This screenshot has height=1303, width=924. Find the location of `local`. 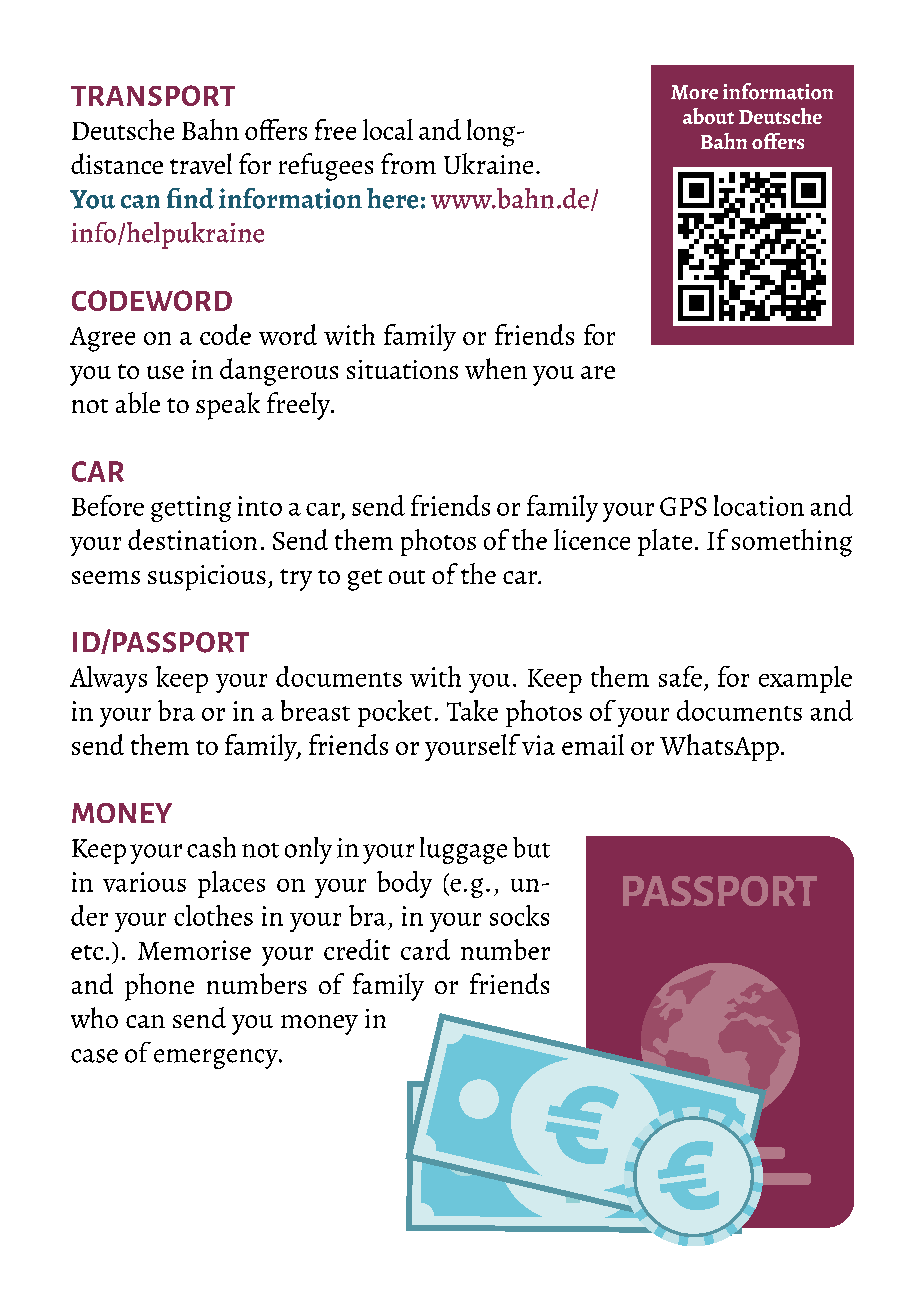

local is located at coordinates (388, 129).
